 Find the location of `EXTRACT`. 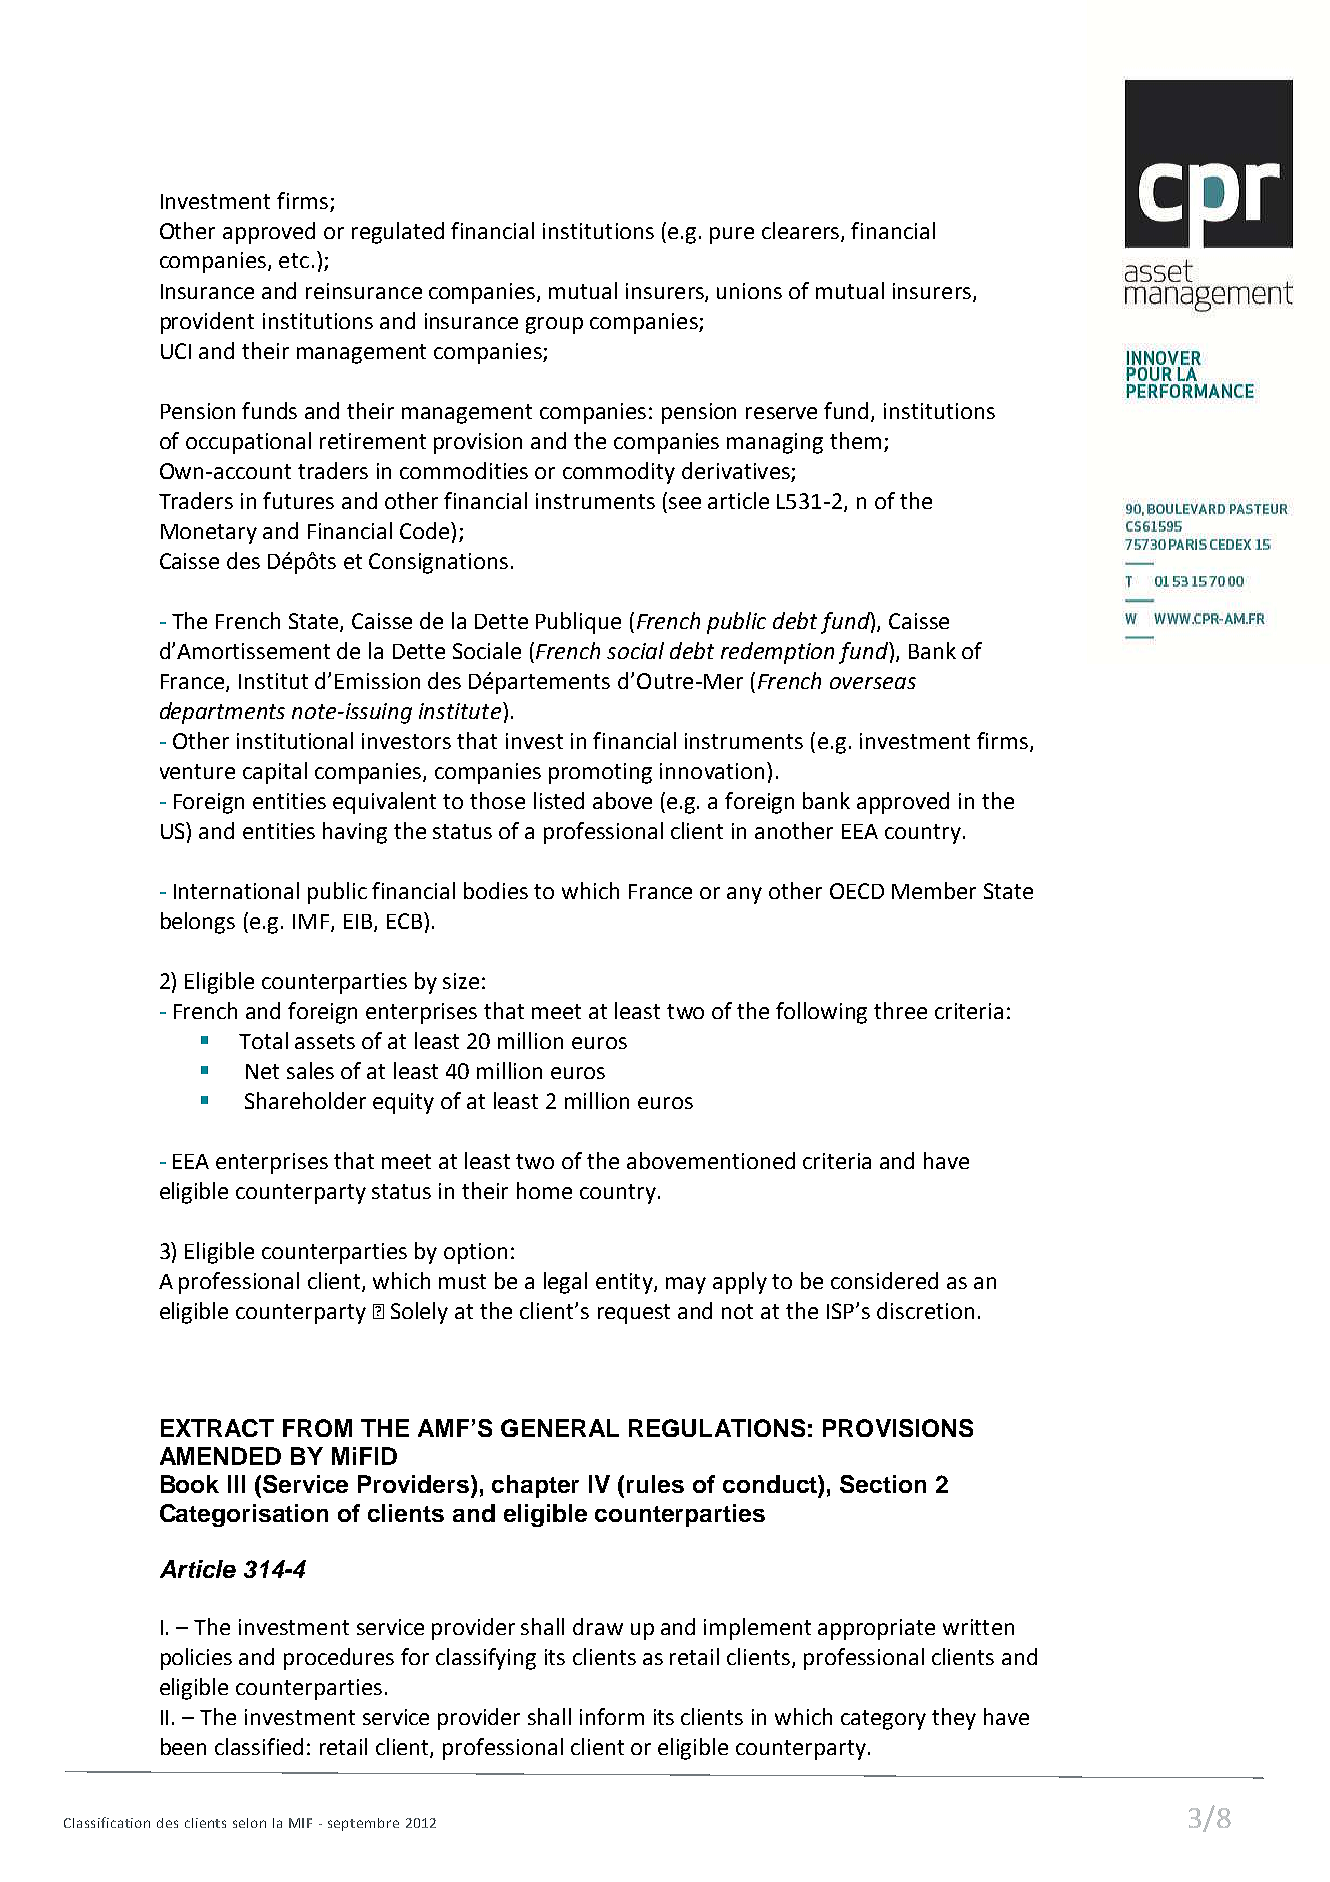

EXTRACT is located at coordinates (217, 1428).
